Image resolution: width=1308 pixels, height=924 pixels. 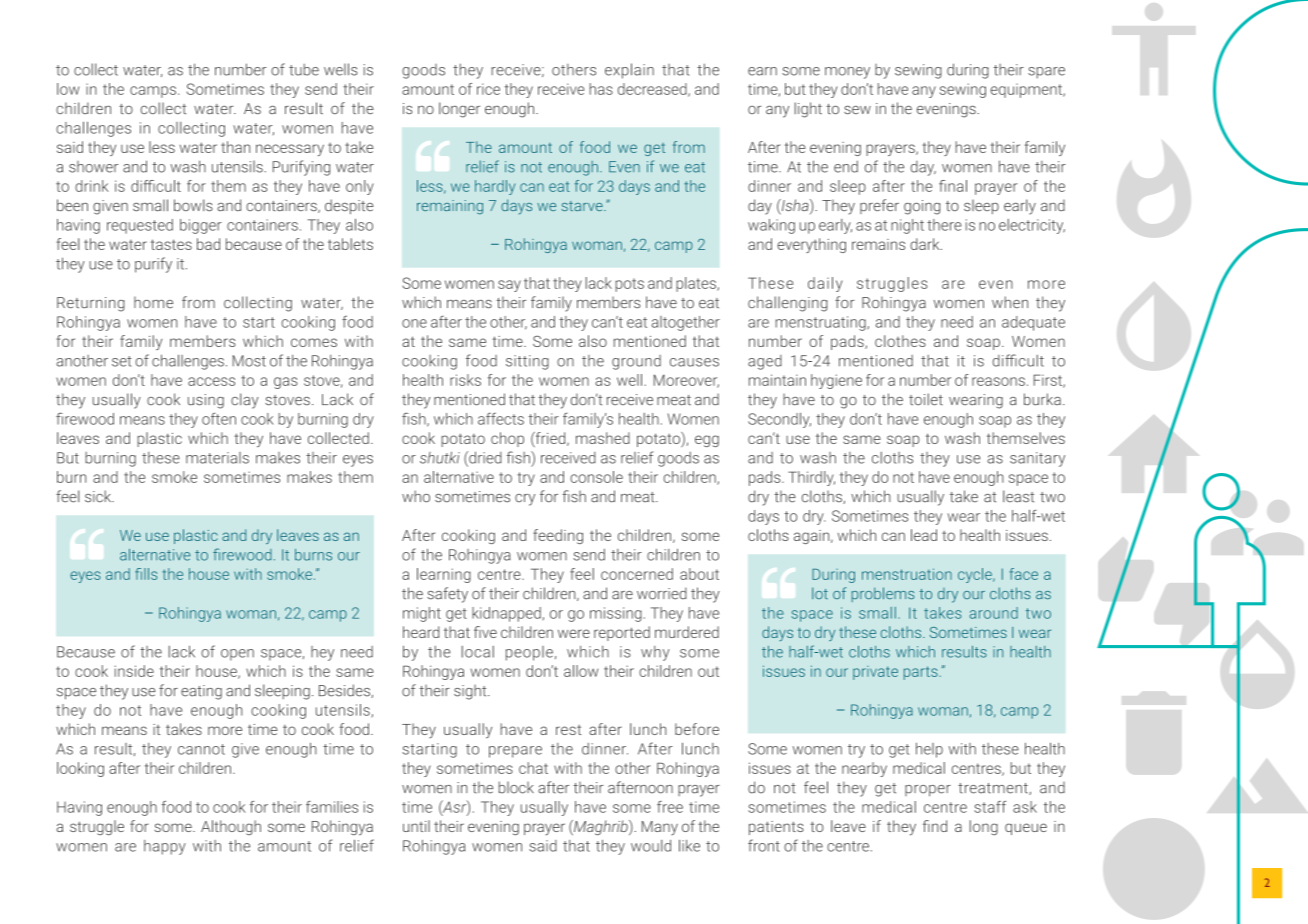 I want to click on tube, so click(x=304, y=70).
